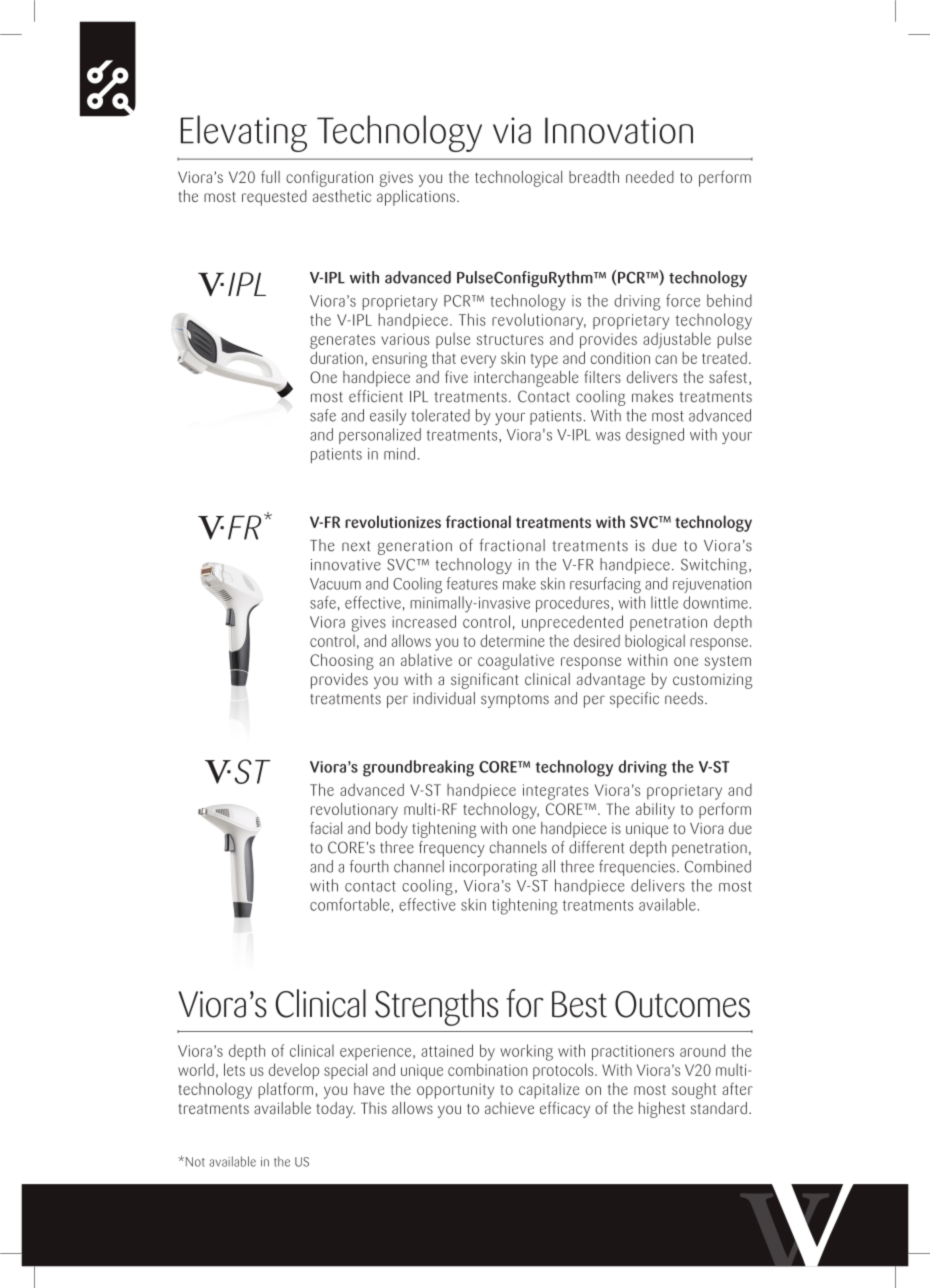  I want to click on Choosing, so click(342, 661).
